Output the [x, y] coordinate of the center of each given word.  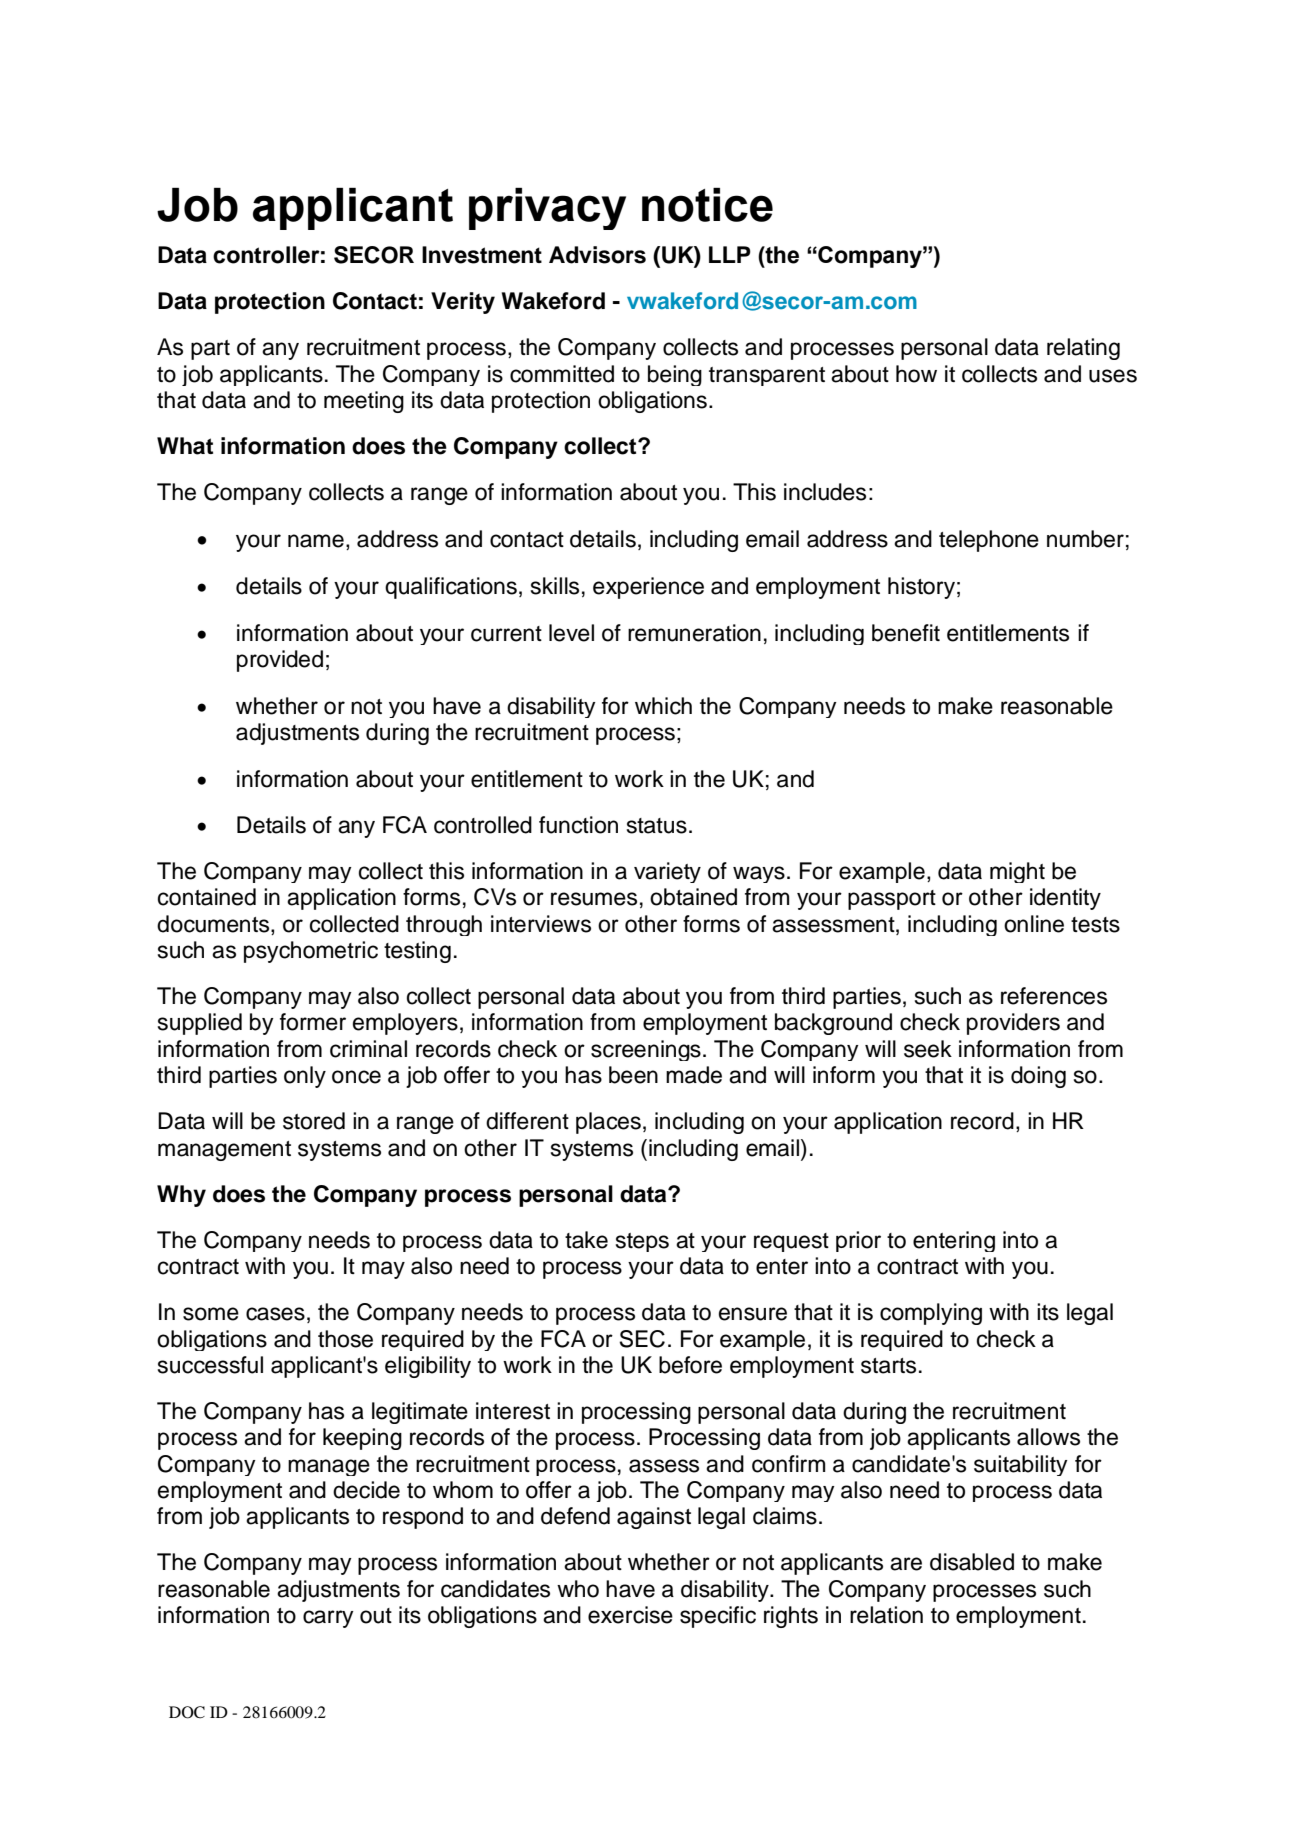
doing [1038, 1077]
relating [1083, 349]
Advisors [597, 255]
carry [328, 1619]
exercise [630, 1615]
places [608, 1123]
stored [314, 1121]
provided [280, 661]
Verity [463, 303]
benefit [906, 633]
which [663, 706]
